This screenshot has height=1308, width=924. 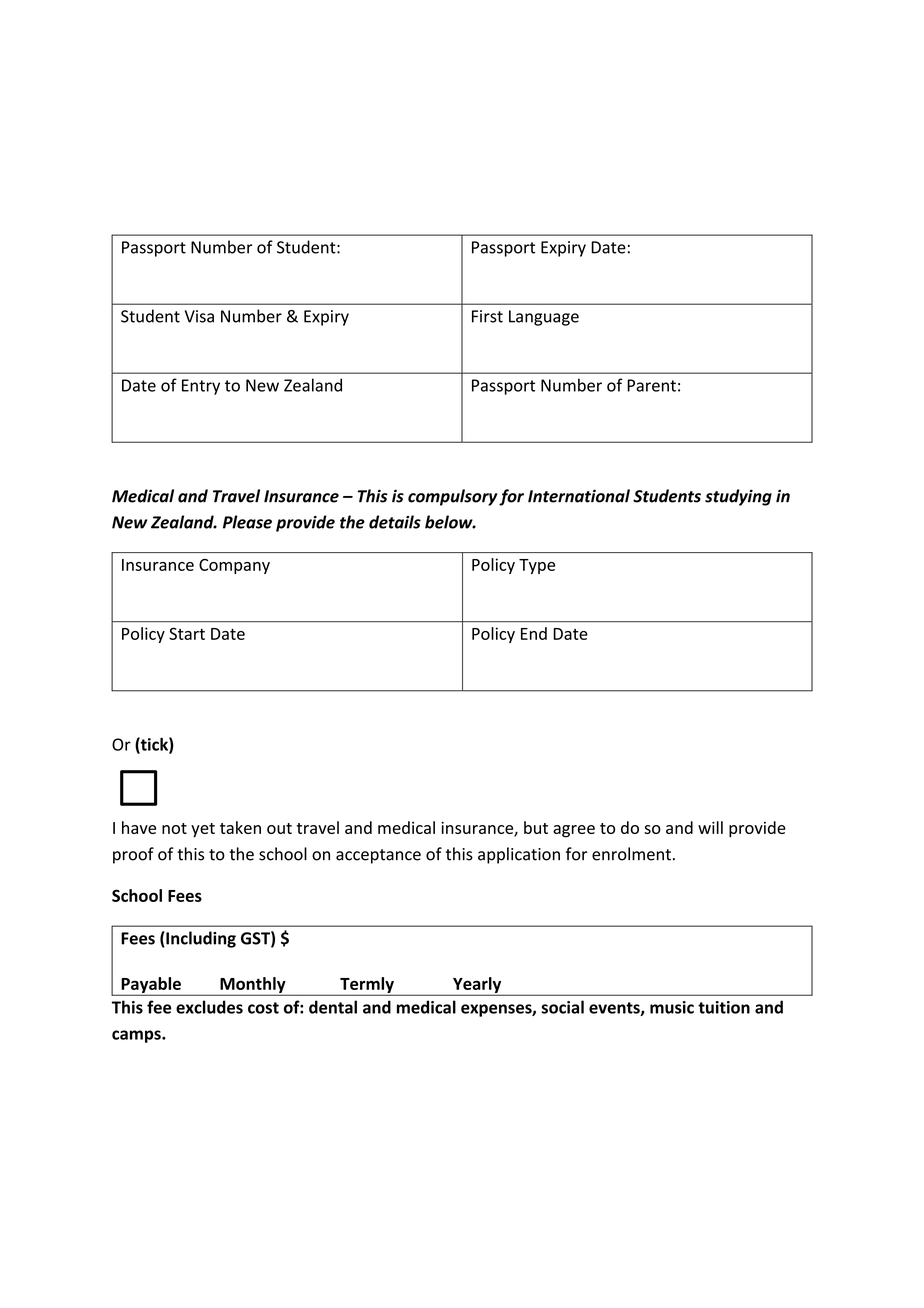 I want to click on details, so click(x=395, y=522).
